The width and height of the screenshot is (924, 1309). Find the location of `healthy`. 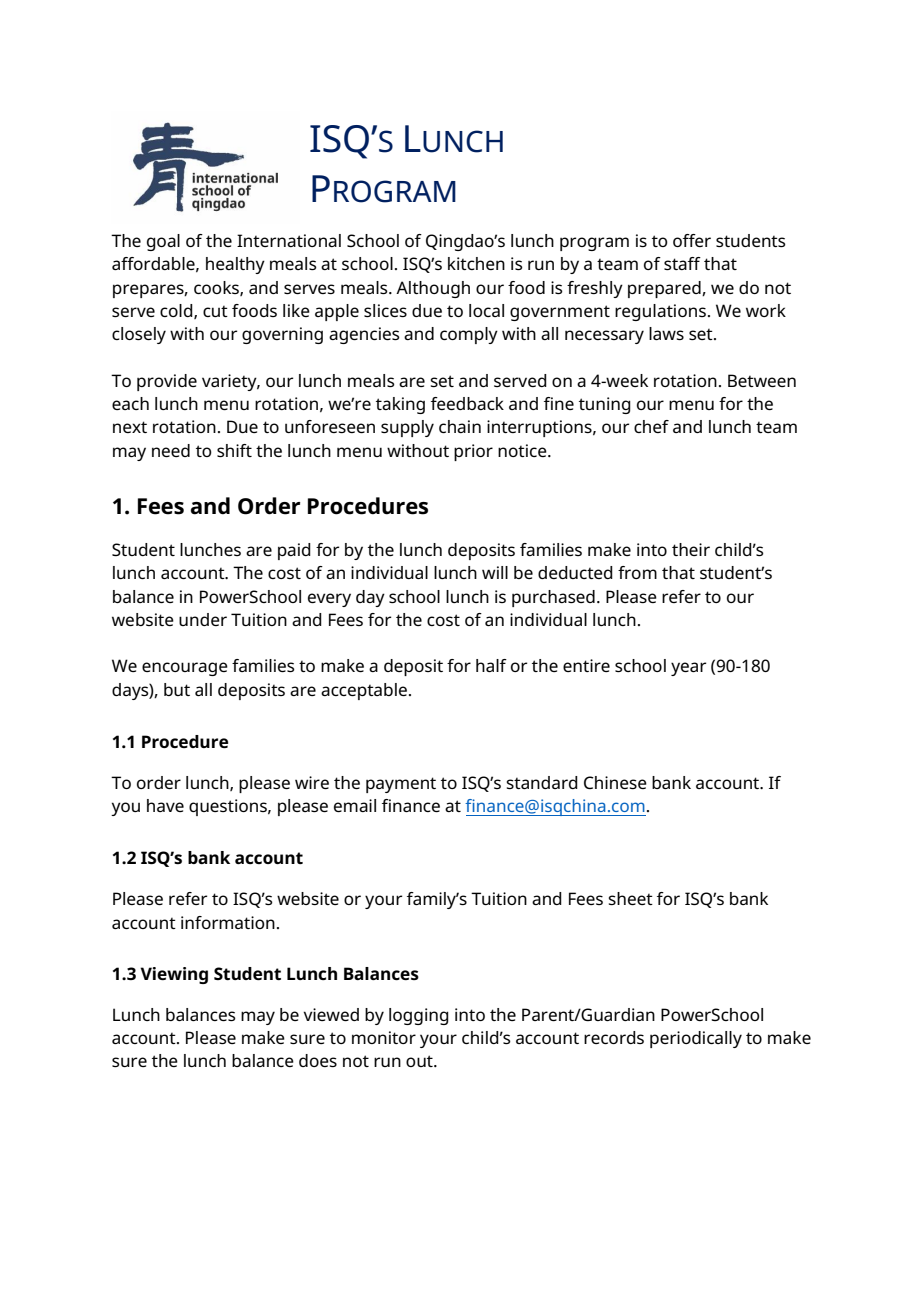

healthy is located at coordinates (235, 265).
